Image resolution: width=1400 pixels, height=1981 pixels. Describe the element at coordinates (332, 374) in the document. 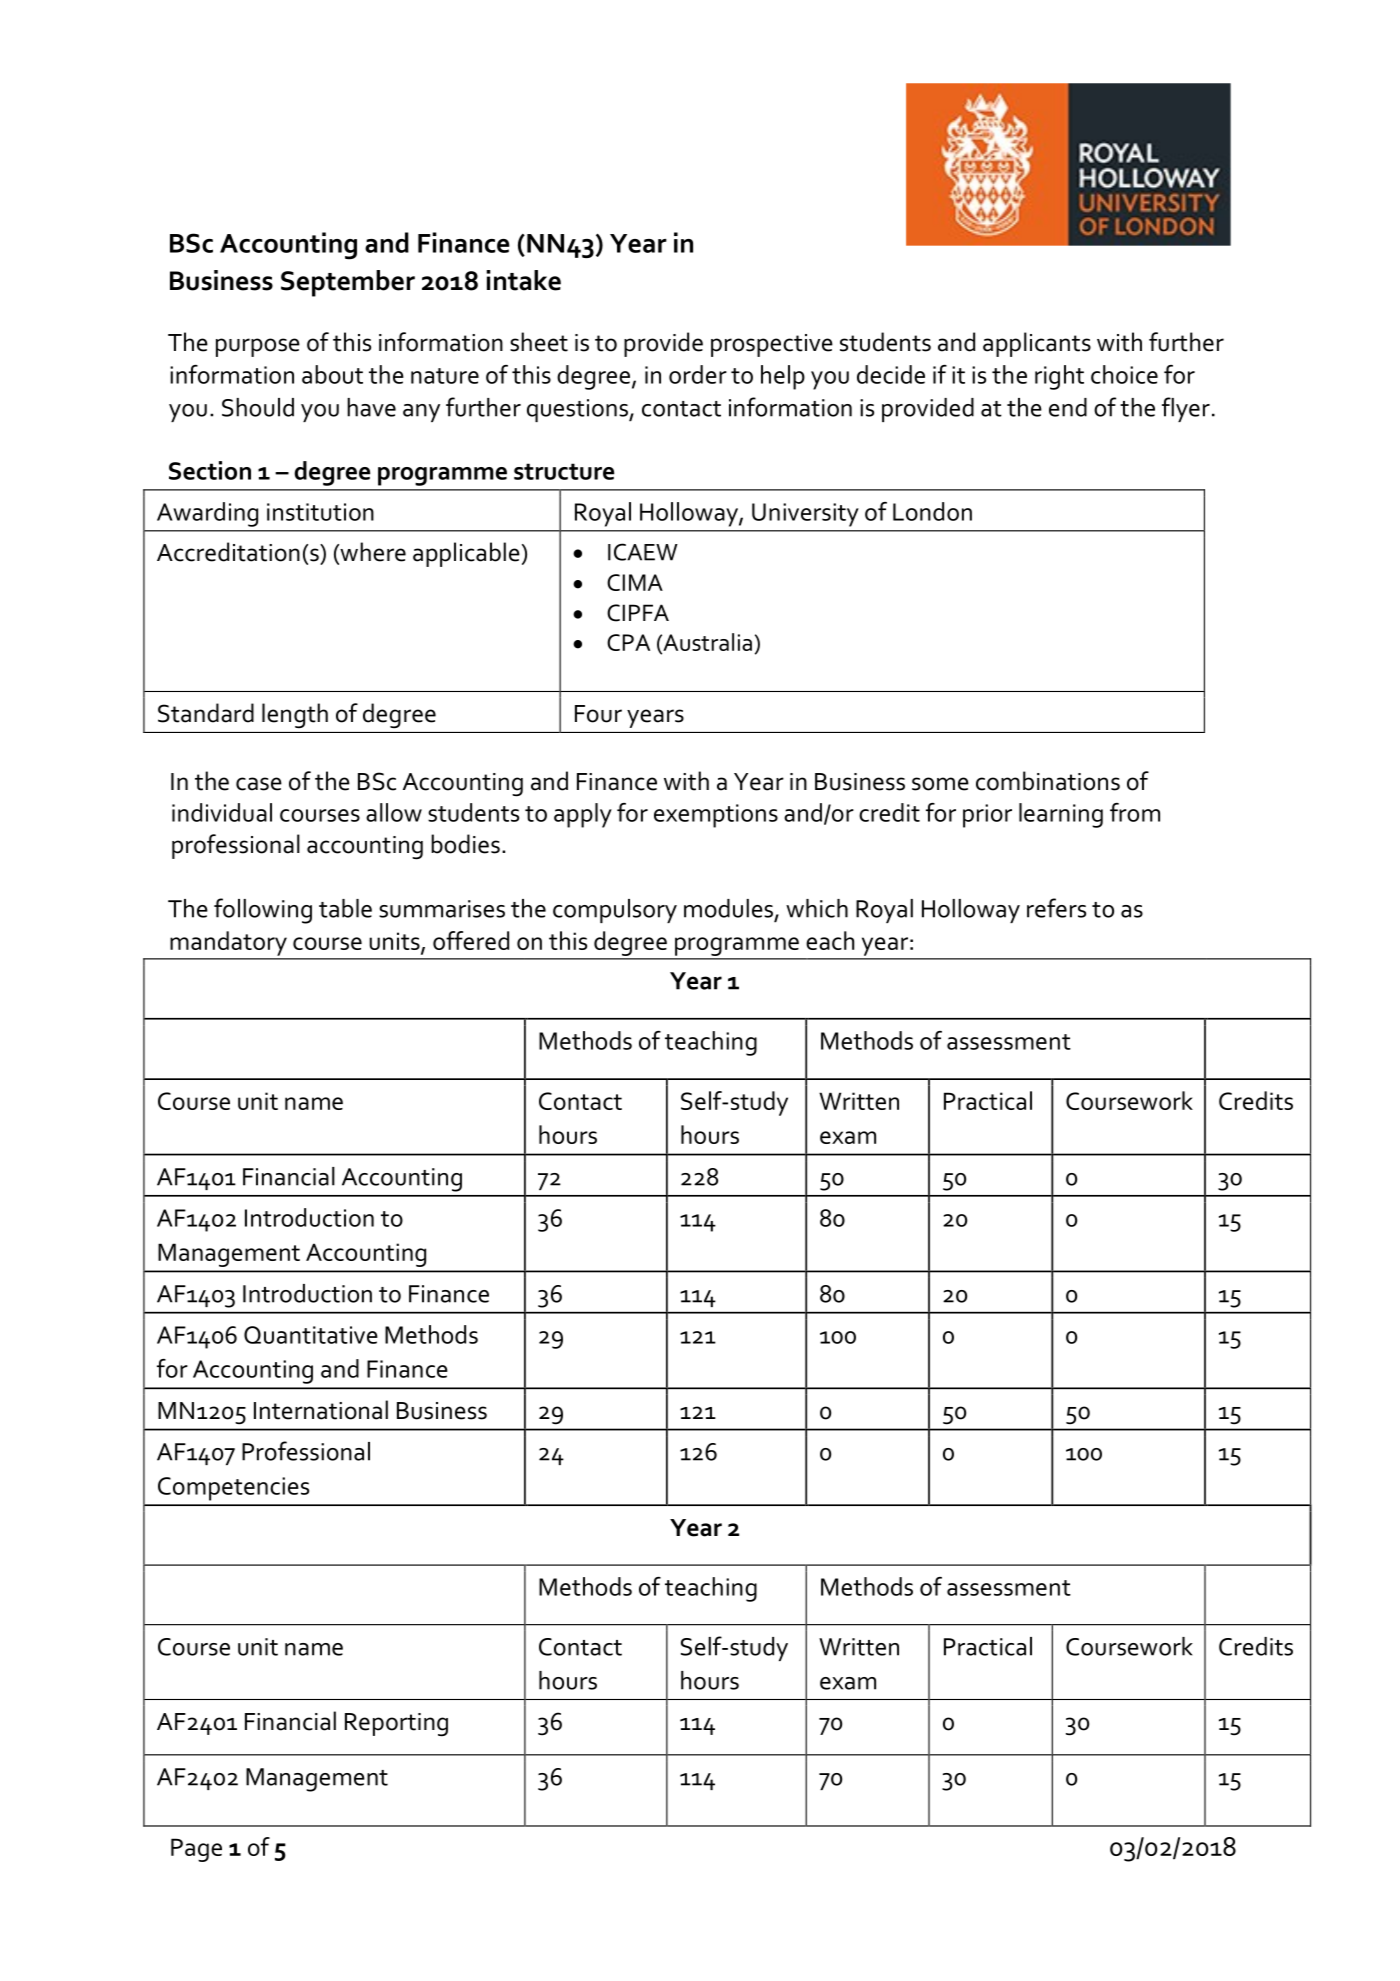

I see `about` at that location.
